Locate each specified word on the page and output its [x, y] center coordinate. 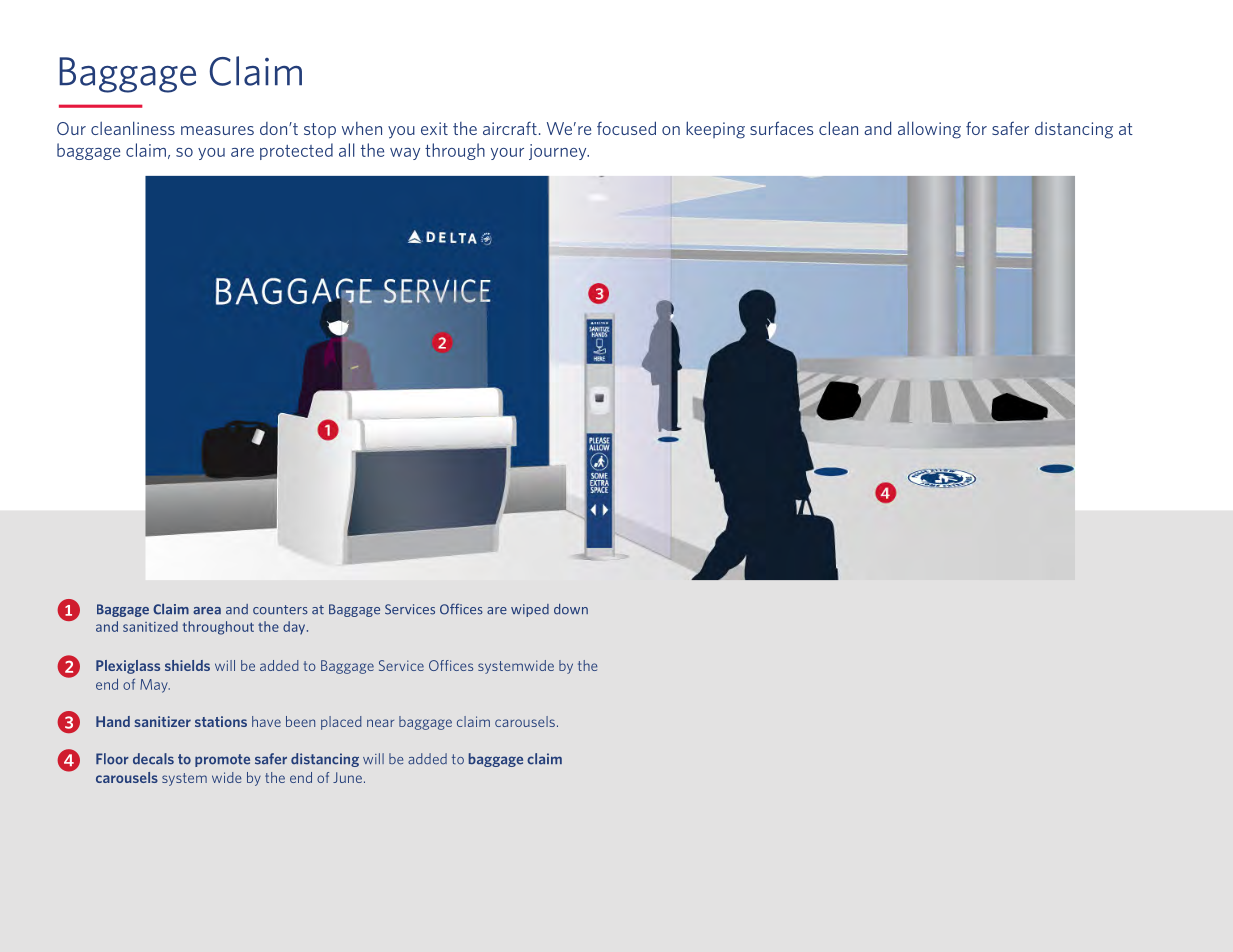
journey [559, 152]
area [207, 611]
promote [222, 760]
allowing [929, 130]
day [295, 628]
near [380, 723]
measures [217, 130]
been [300, 721]
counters [280, 610]
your [507, 154]
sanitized [150, 626]
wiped [530, 610]
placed [341, 723]
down [571, 609]
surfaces [781, 128]
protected [296, 151]
